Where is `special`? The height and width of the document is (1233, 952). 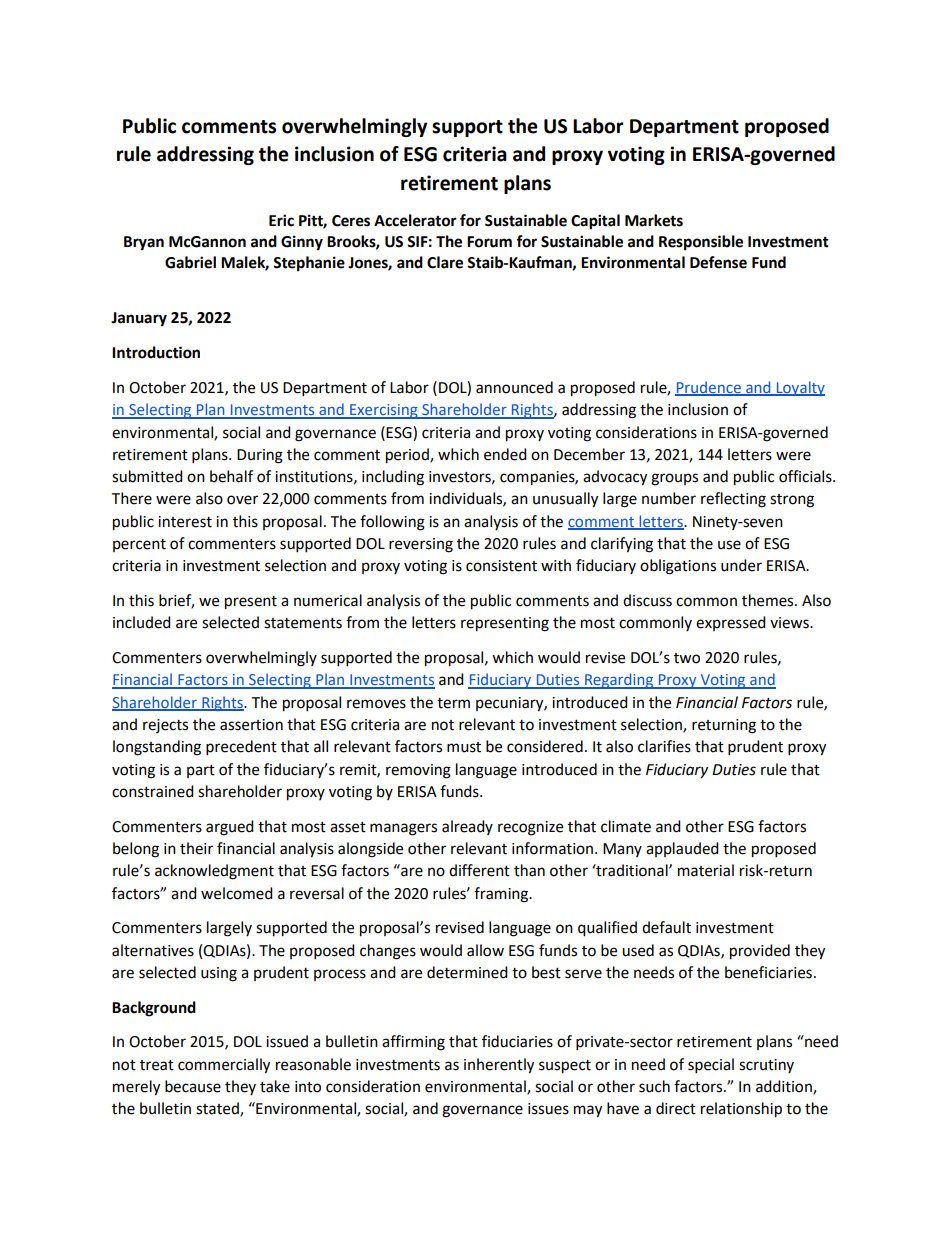
special is located at coordinates (711, 1066).
